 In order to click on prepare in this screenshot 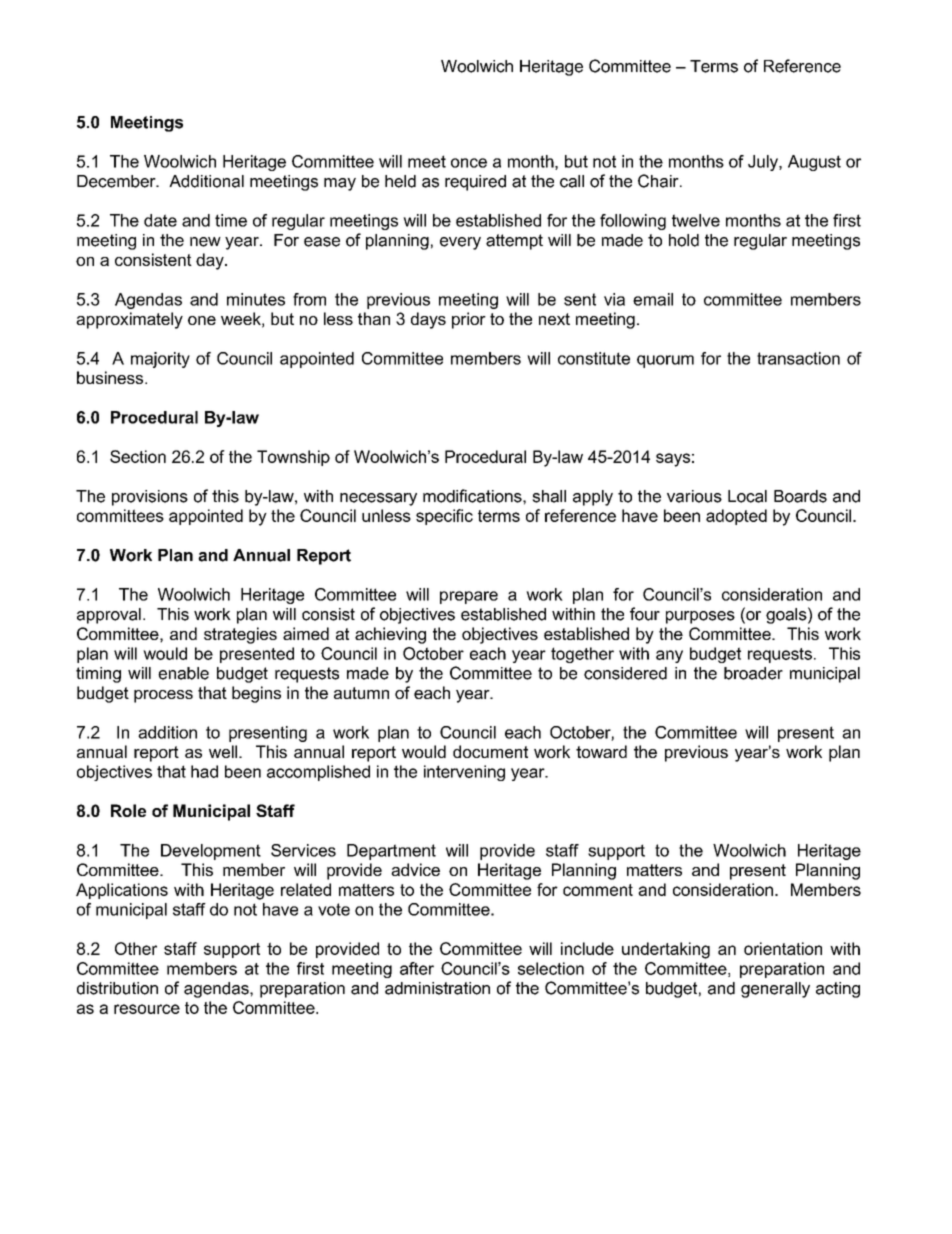, I will do `click(469, 597)`.
